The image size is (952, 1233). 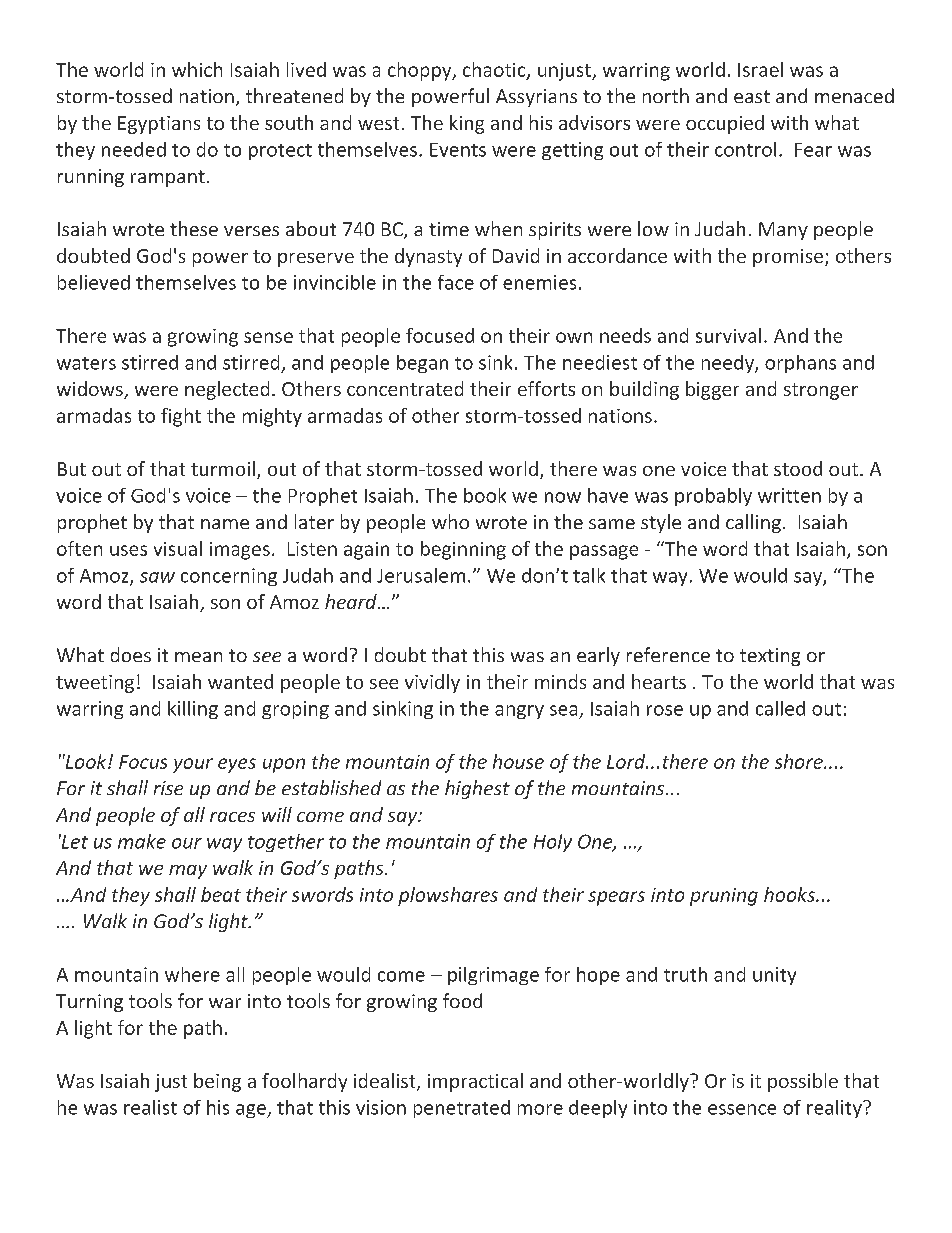 I want to click on Egyptians, so click(x=159, y=125).
